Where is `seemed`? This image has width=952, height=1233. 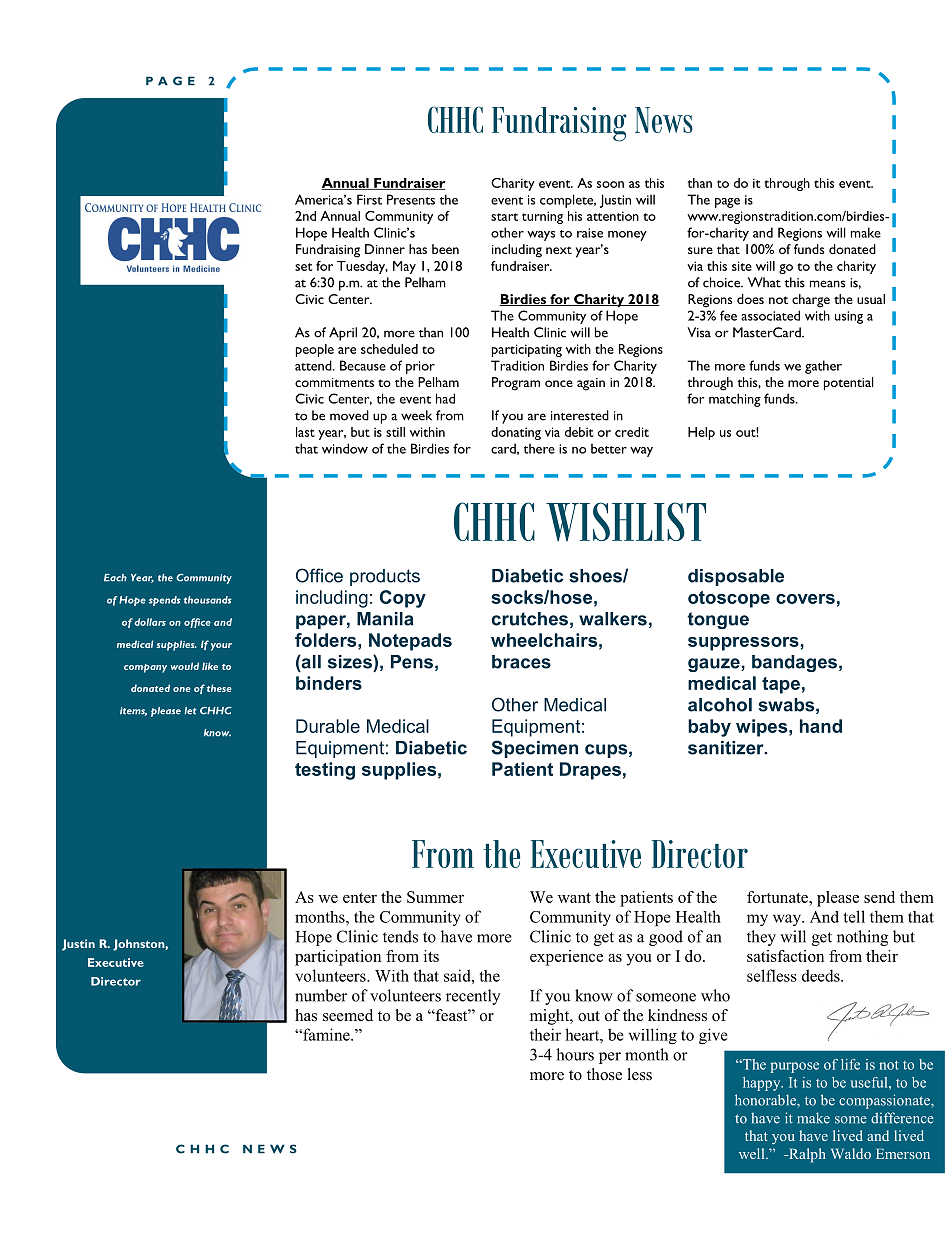 seemed is located at coordinates (348, 1015).
